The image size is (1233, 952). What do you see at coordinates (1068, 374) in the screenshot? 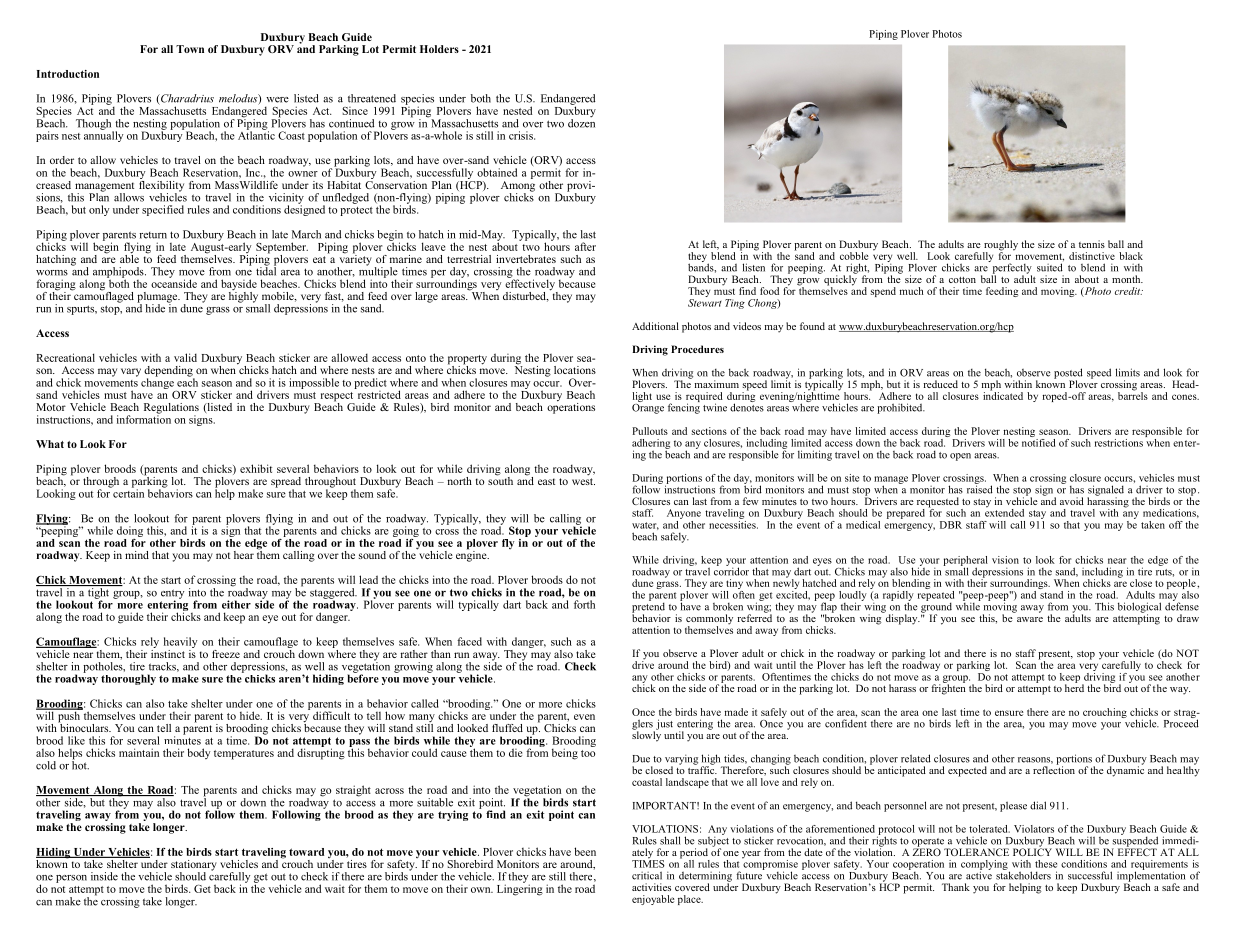
I see `posted` at bounding box center [1068, 374].
